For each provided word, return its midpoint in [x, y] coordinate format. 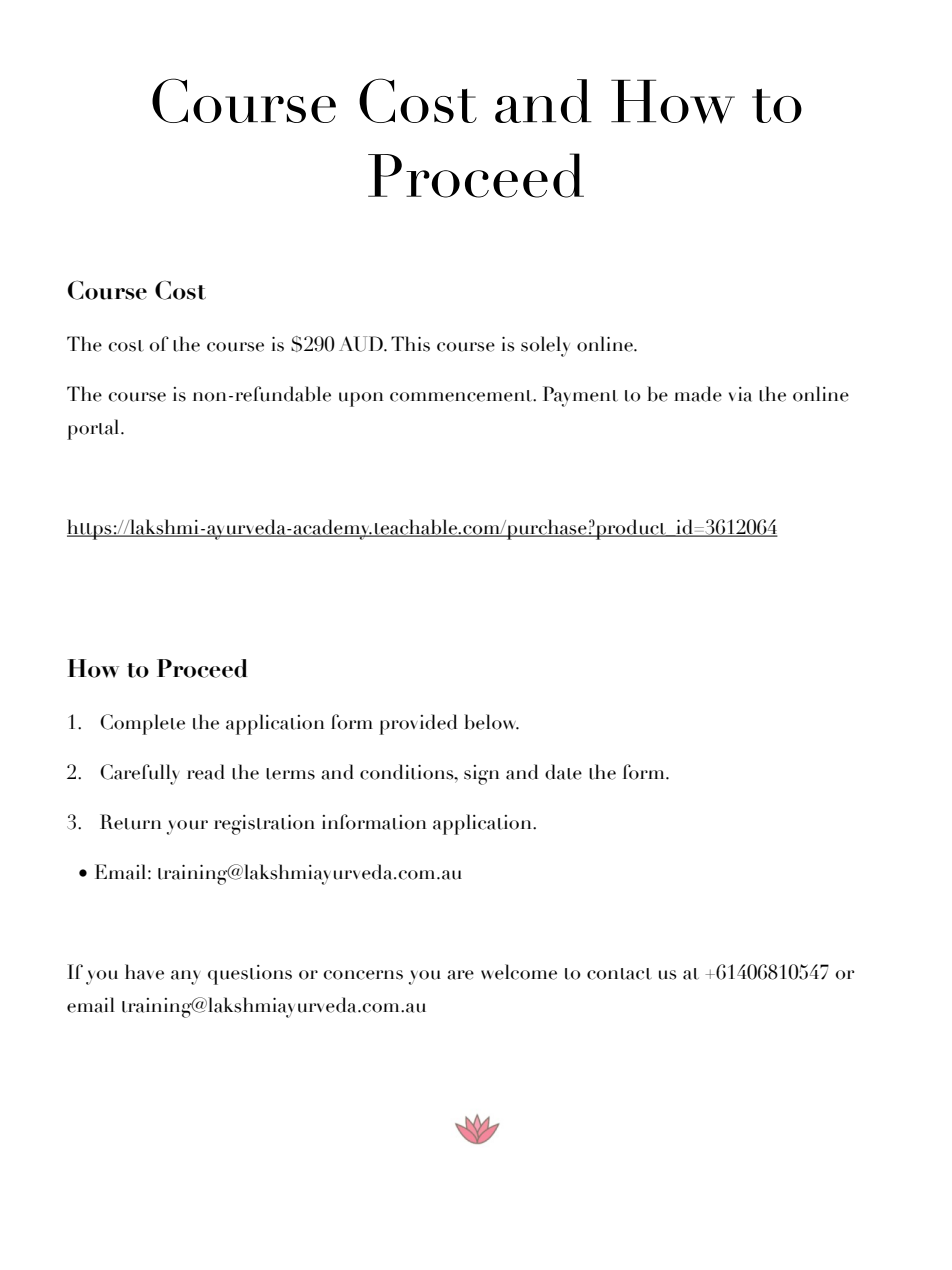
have [144, 972]
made [698, 394]
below [491, 722]
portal [94, 429]
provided [418, 724]
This [410, 344]
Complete [142, 724]
